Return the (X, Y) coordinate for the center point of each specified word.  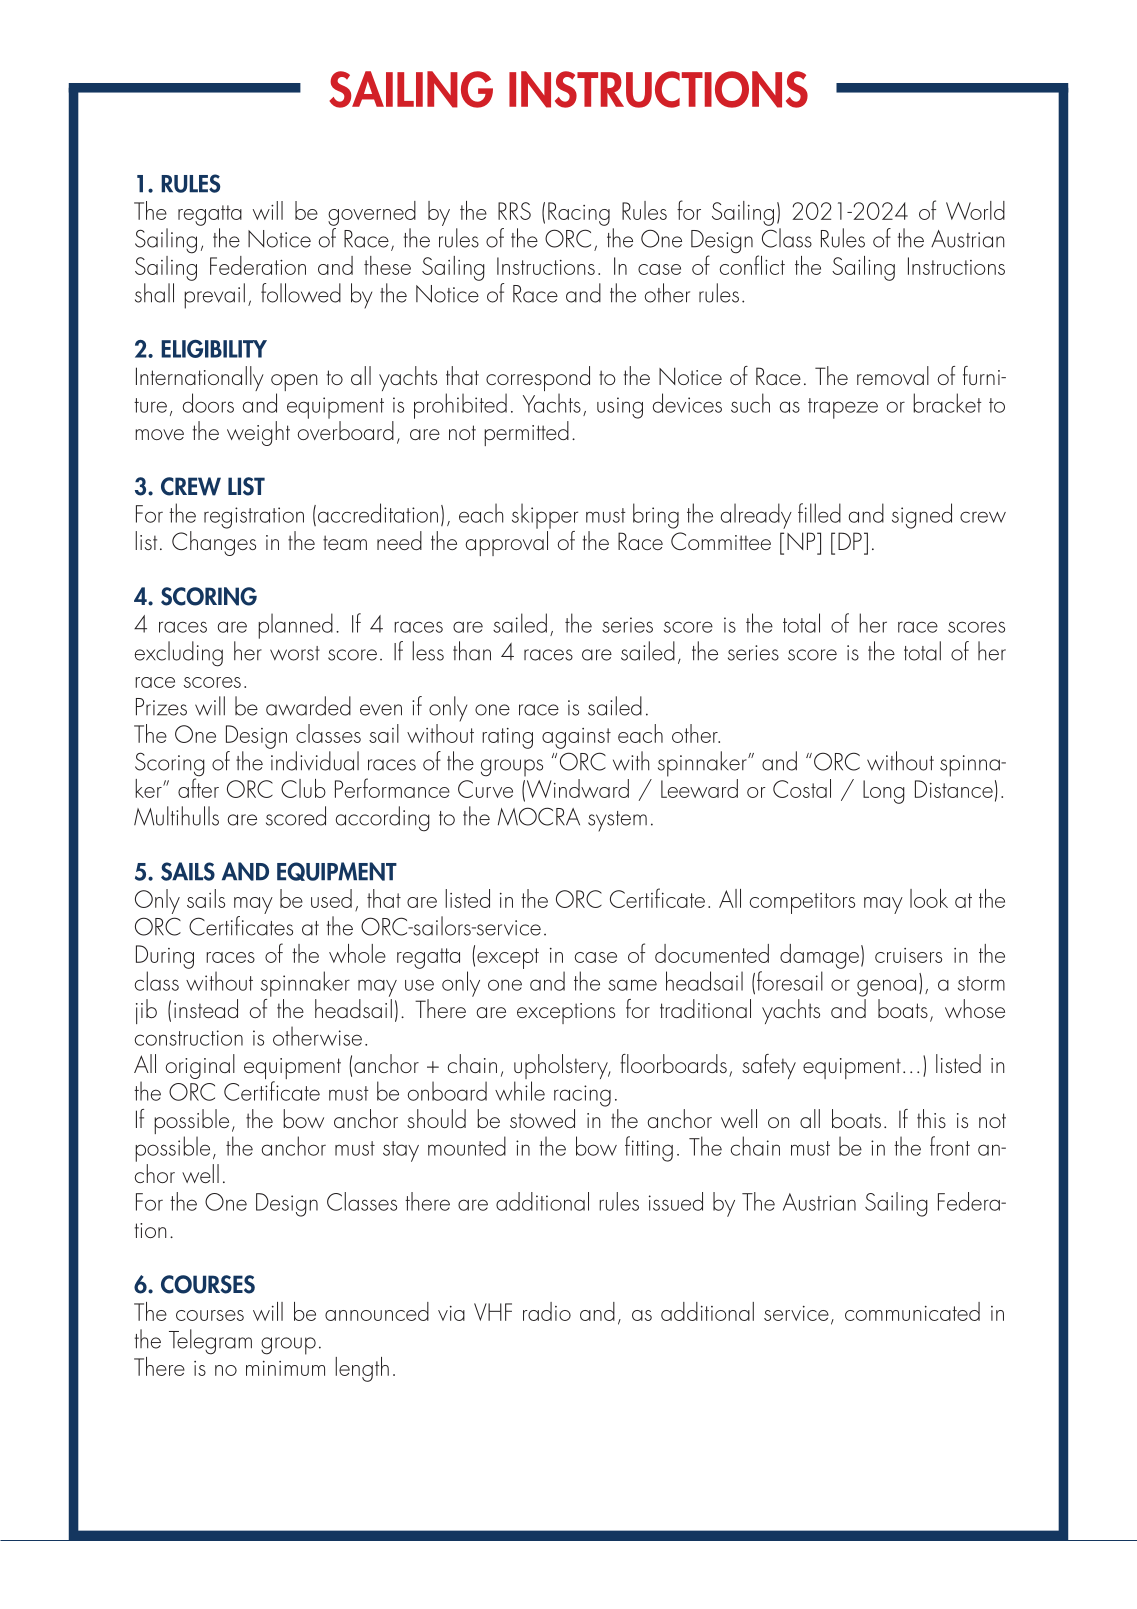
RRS (514, 211)
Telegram (210, 1342)
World (975, 210)
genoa (886, 988)
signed (922, 516)
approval (506, 543)
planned (295, 626)
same (632, 985)
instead (206, 1008)
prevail (214, 296)
